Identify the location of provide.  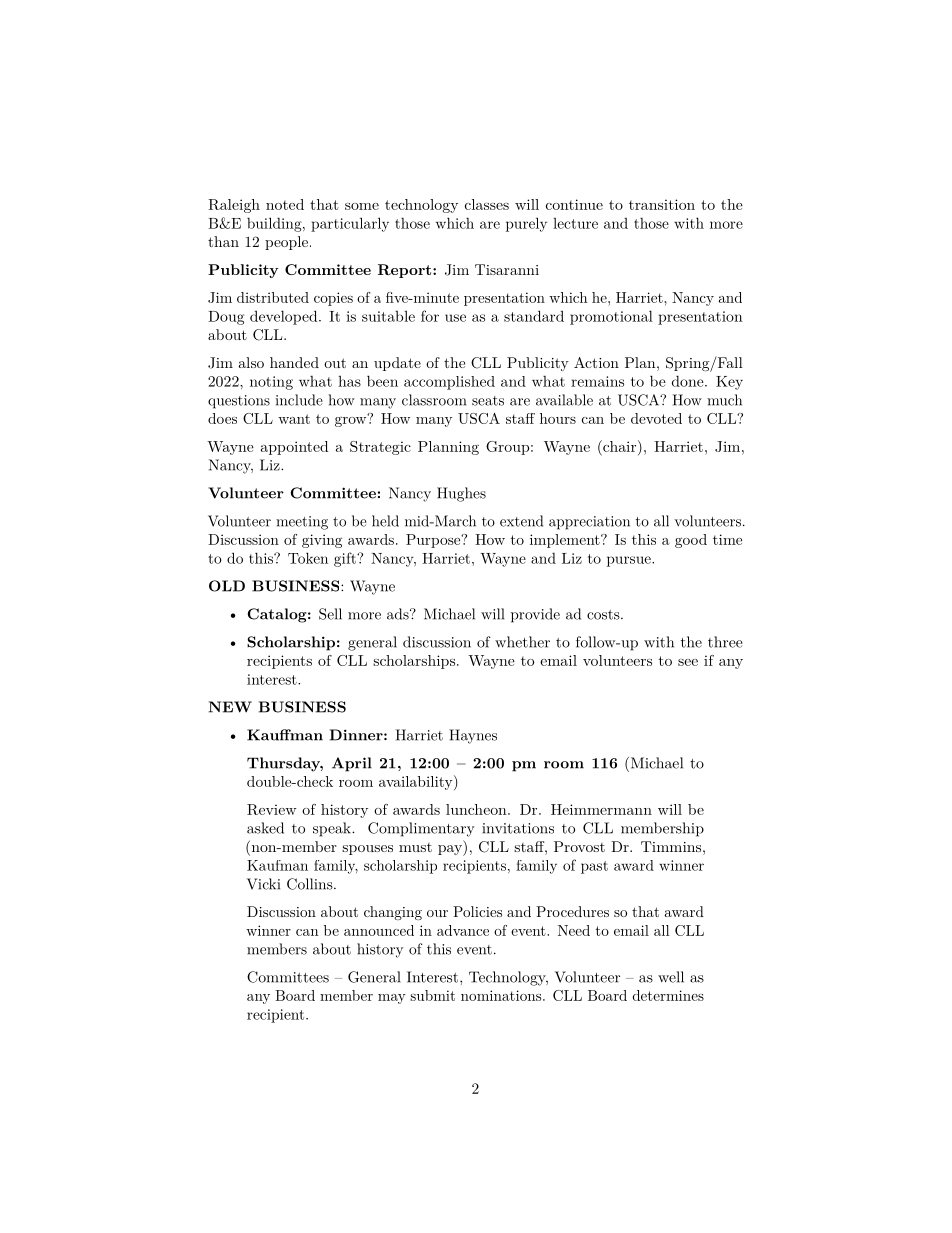
(535, 615).
